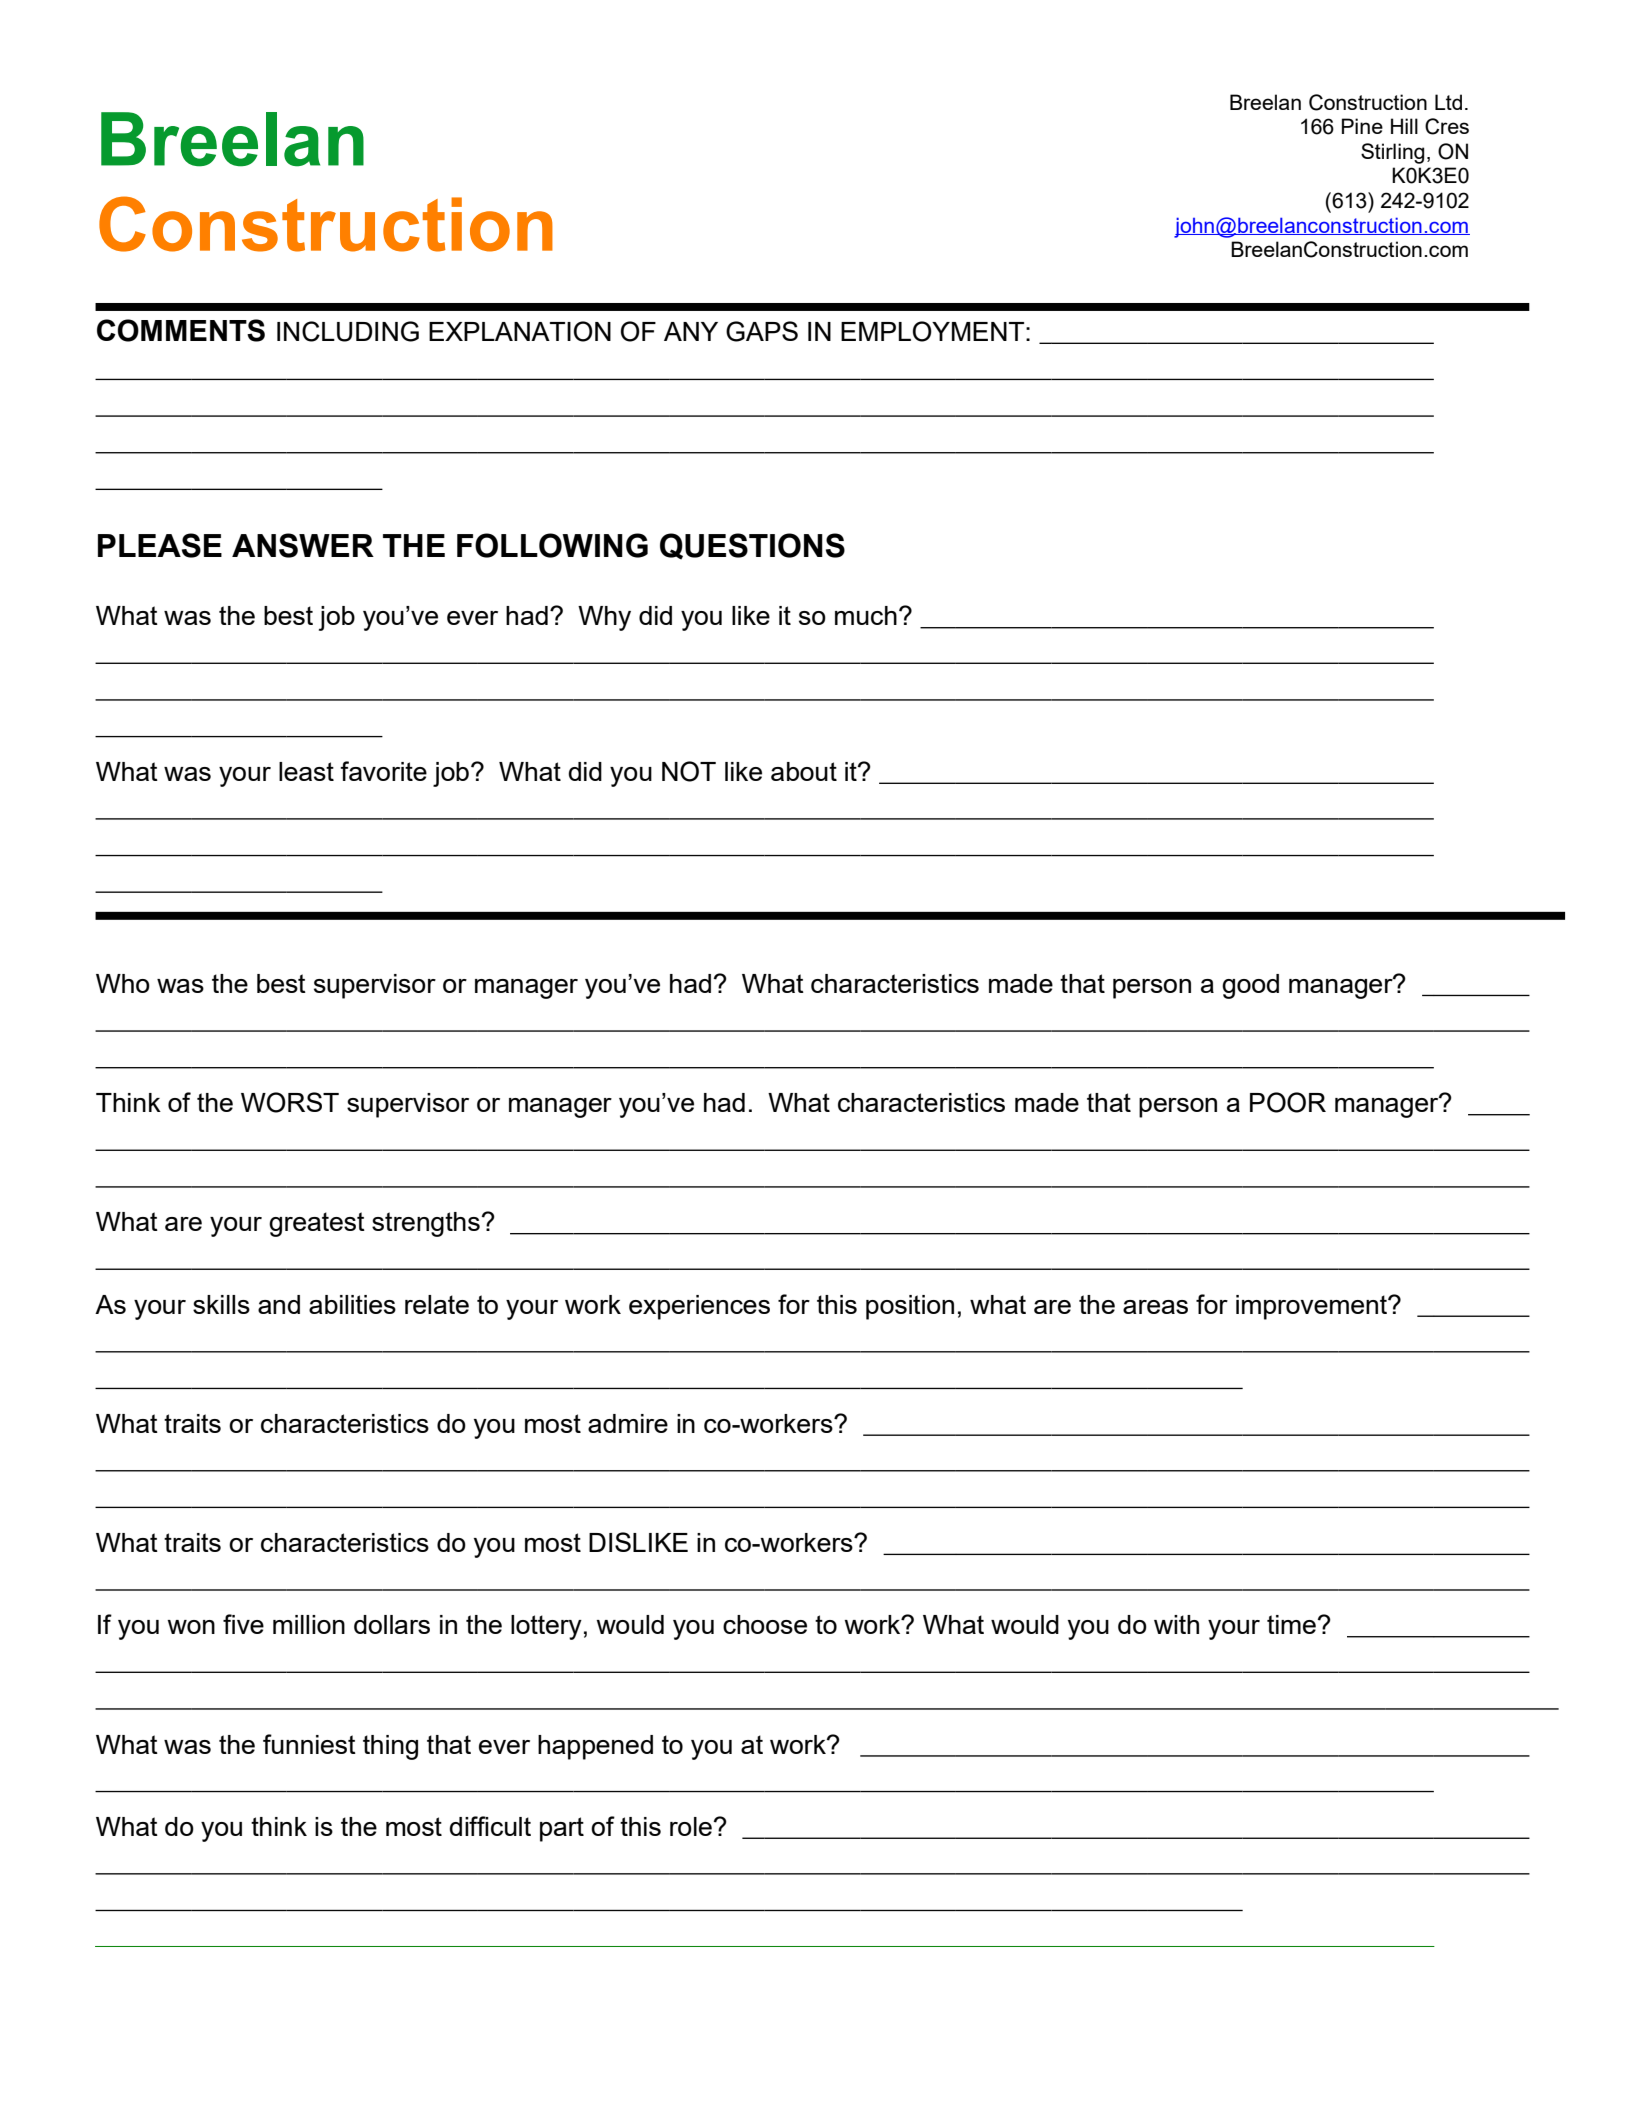 This screenshot has height=2103, width=1625. What do you see at coordinates (309, 1744) in the screenshot?
I see `funniest` at bounding box center [309, 1744].
